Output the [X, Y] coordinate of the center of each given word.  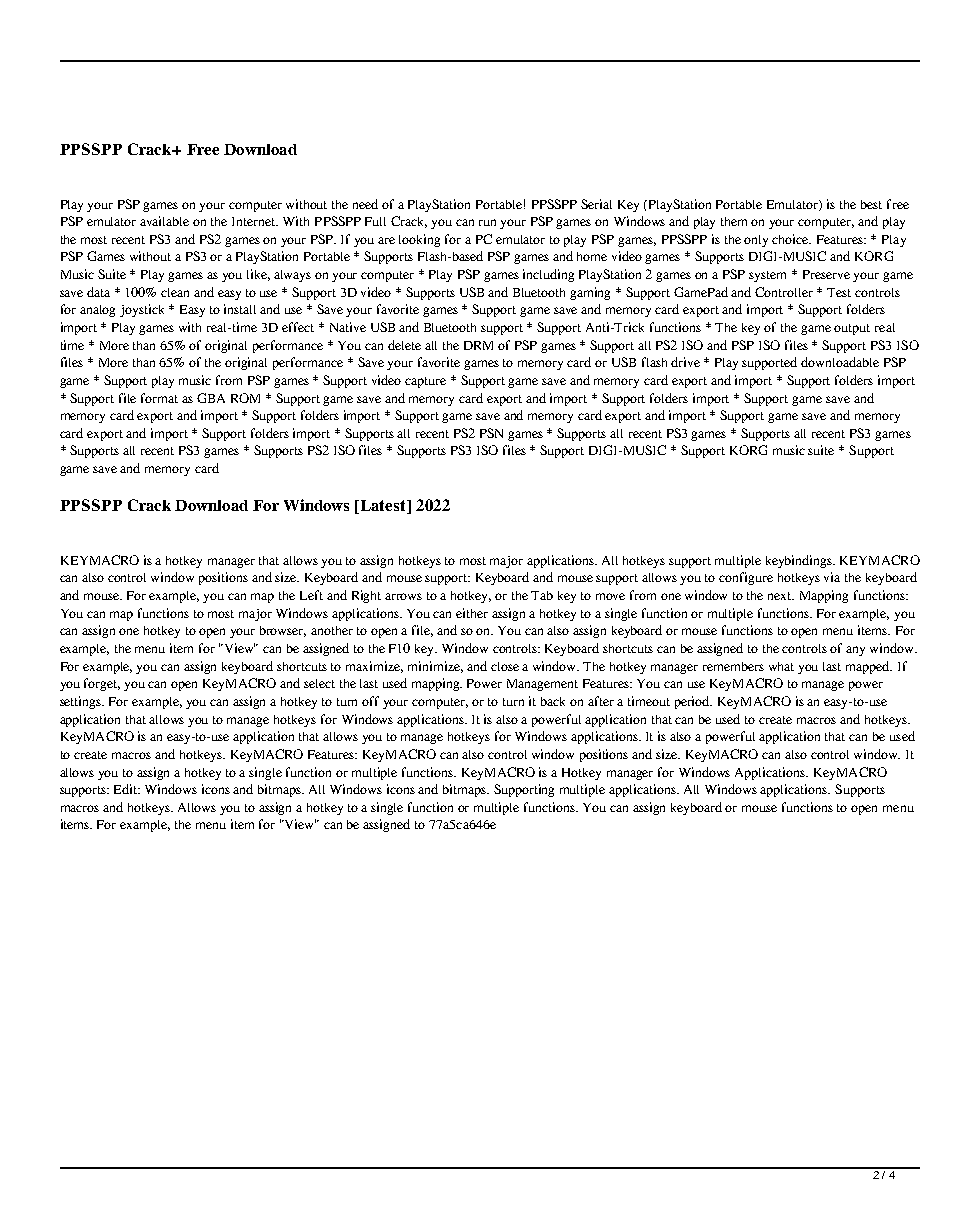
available [164, 221]
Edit [127, 789]
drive [685, 362]
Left [311, 595]
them [734, 221]
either [472, 613]
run [487, 222]
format [159, 398]
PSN [491, 433]
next [781, 596]
